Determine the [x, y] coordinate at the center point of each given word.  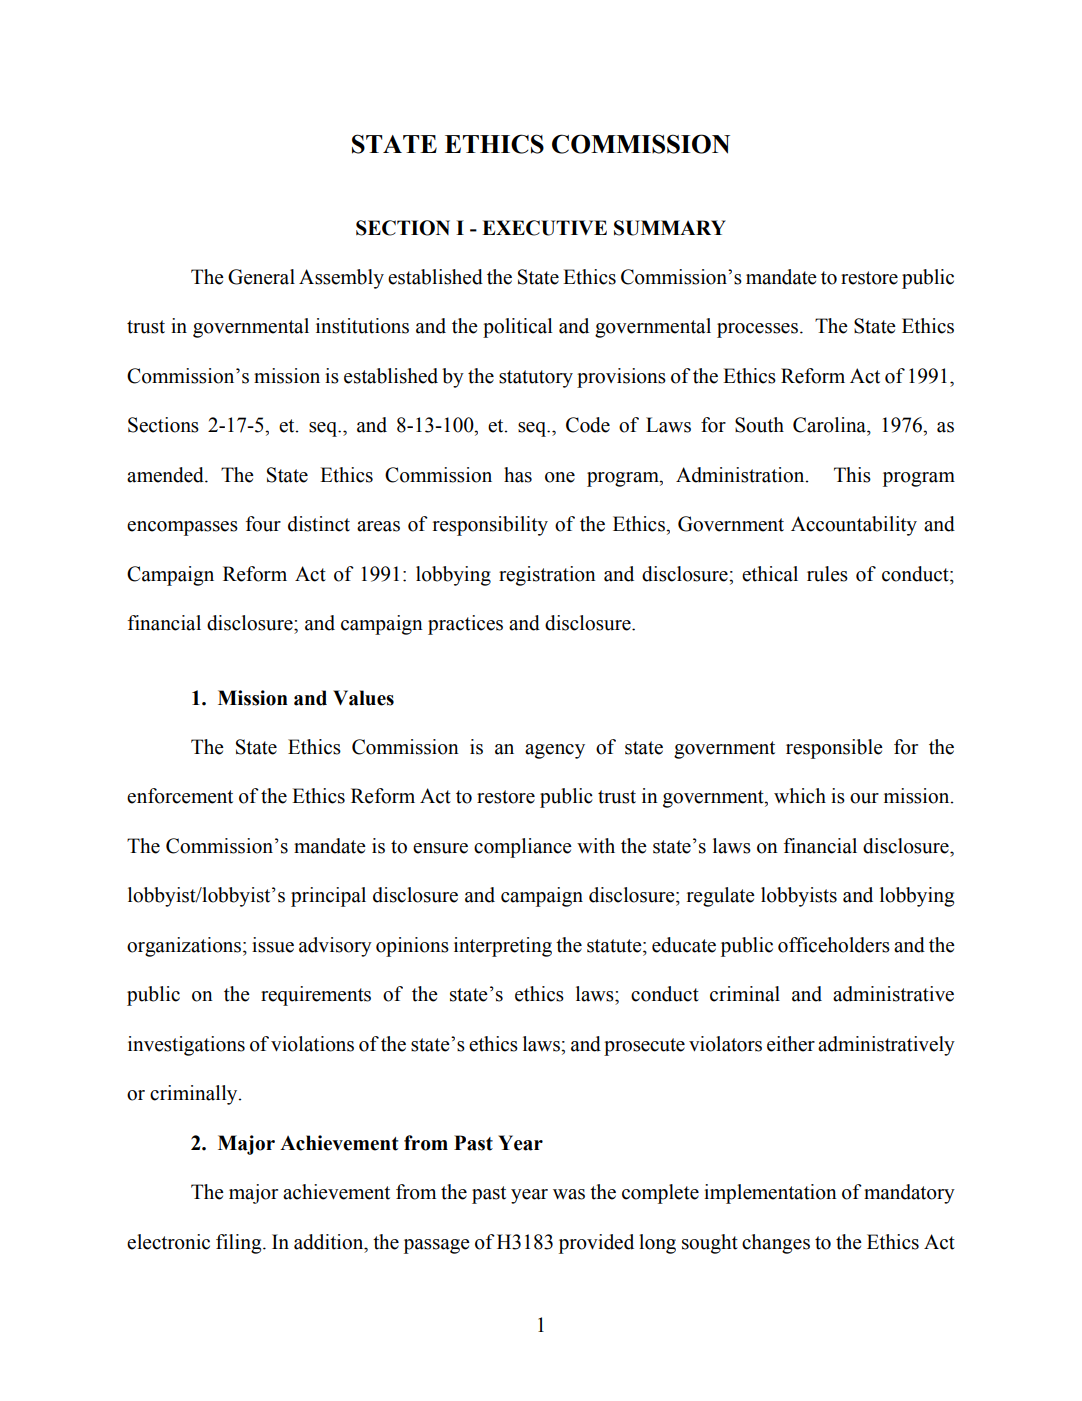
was [569, 1194]
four [263, 524]
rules [827, 574]
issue [273, 945]
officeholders [834, 945]
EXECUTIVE [544, 228]
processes [757, 330]
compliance [523, 848]
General [261, 277]
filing [240, 1244]
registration [547, 576]
